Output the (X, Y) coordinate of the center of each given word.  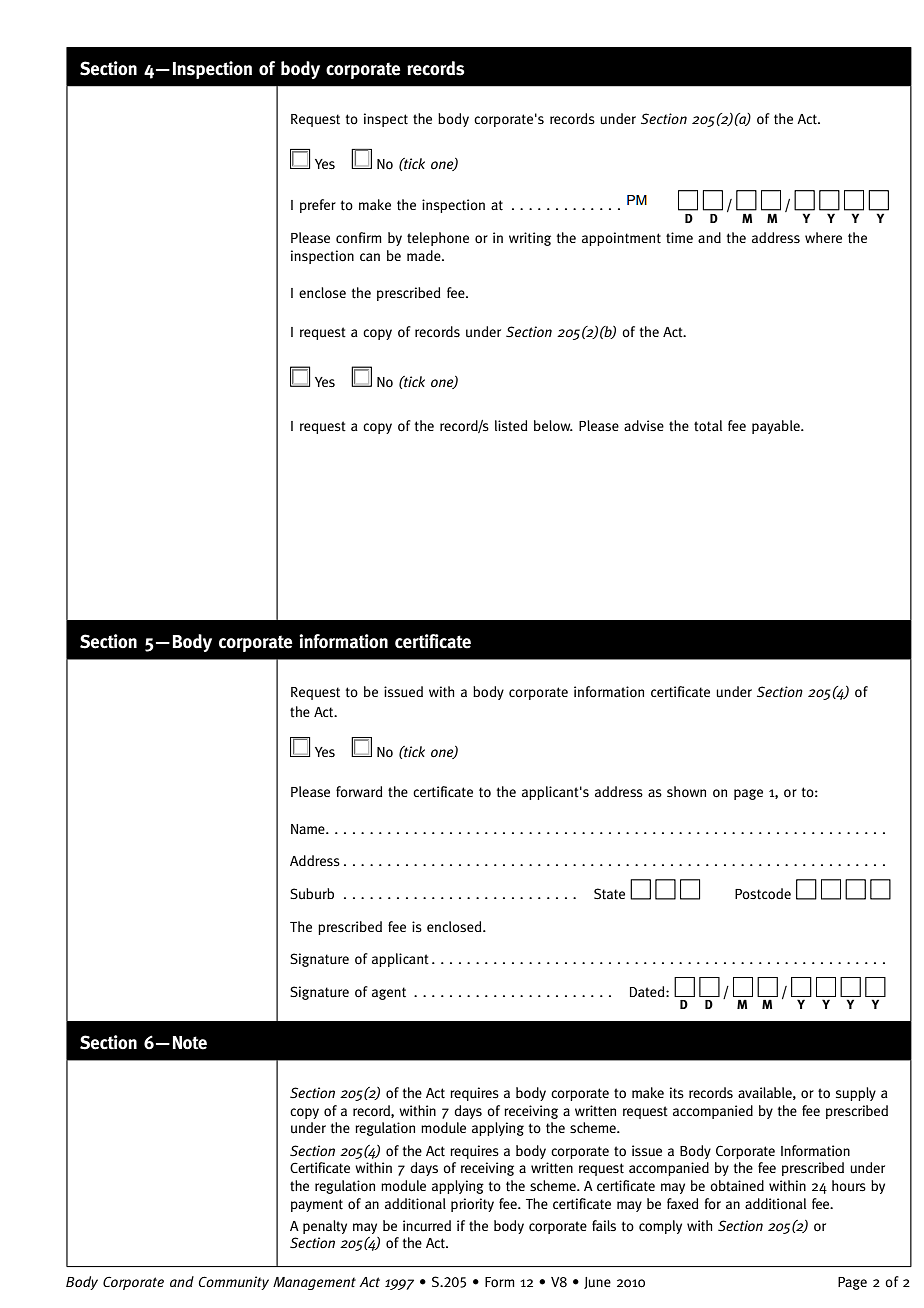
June (597, 1283)
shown (686, 792)
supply (856, 1094)
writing (530, 239)
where (823, 237)
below (553, 426)
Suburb (312, 894)
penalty (325, 1227)
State (609, 894)
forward (359, 792)
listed (511, 425)
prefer (318, 206)
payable (777, 427)
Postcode (763, 894)
